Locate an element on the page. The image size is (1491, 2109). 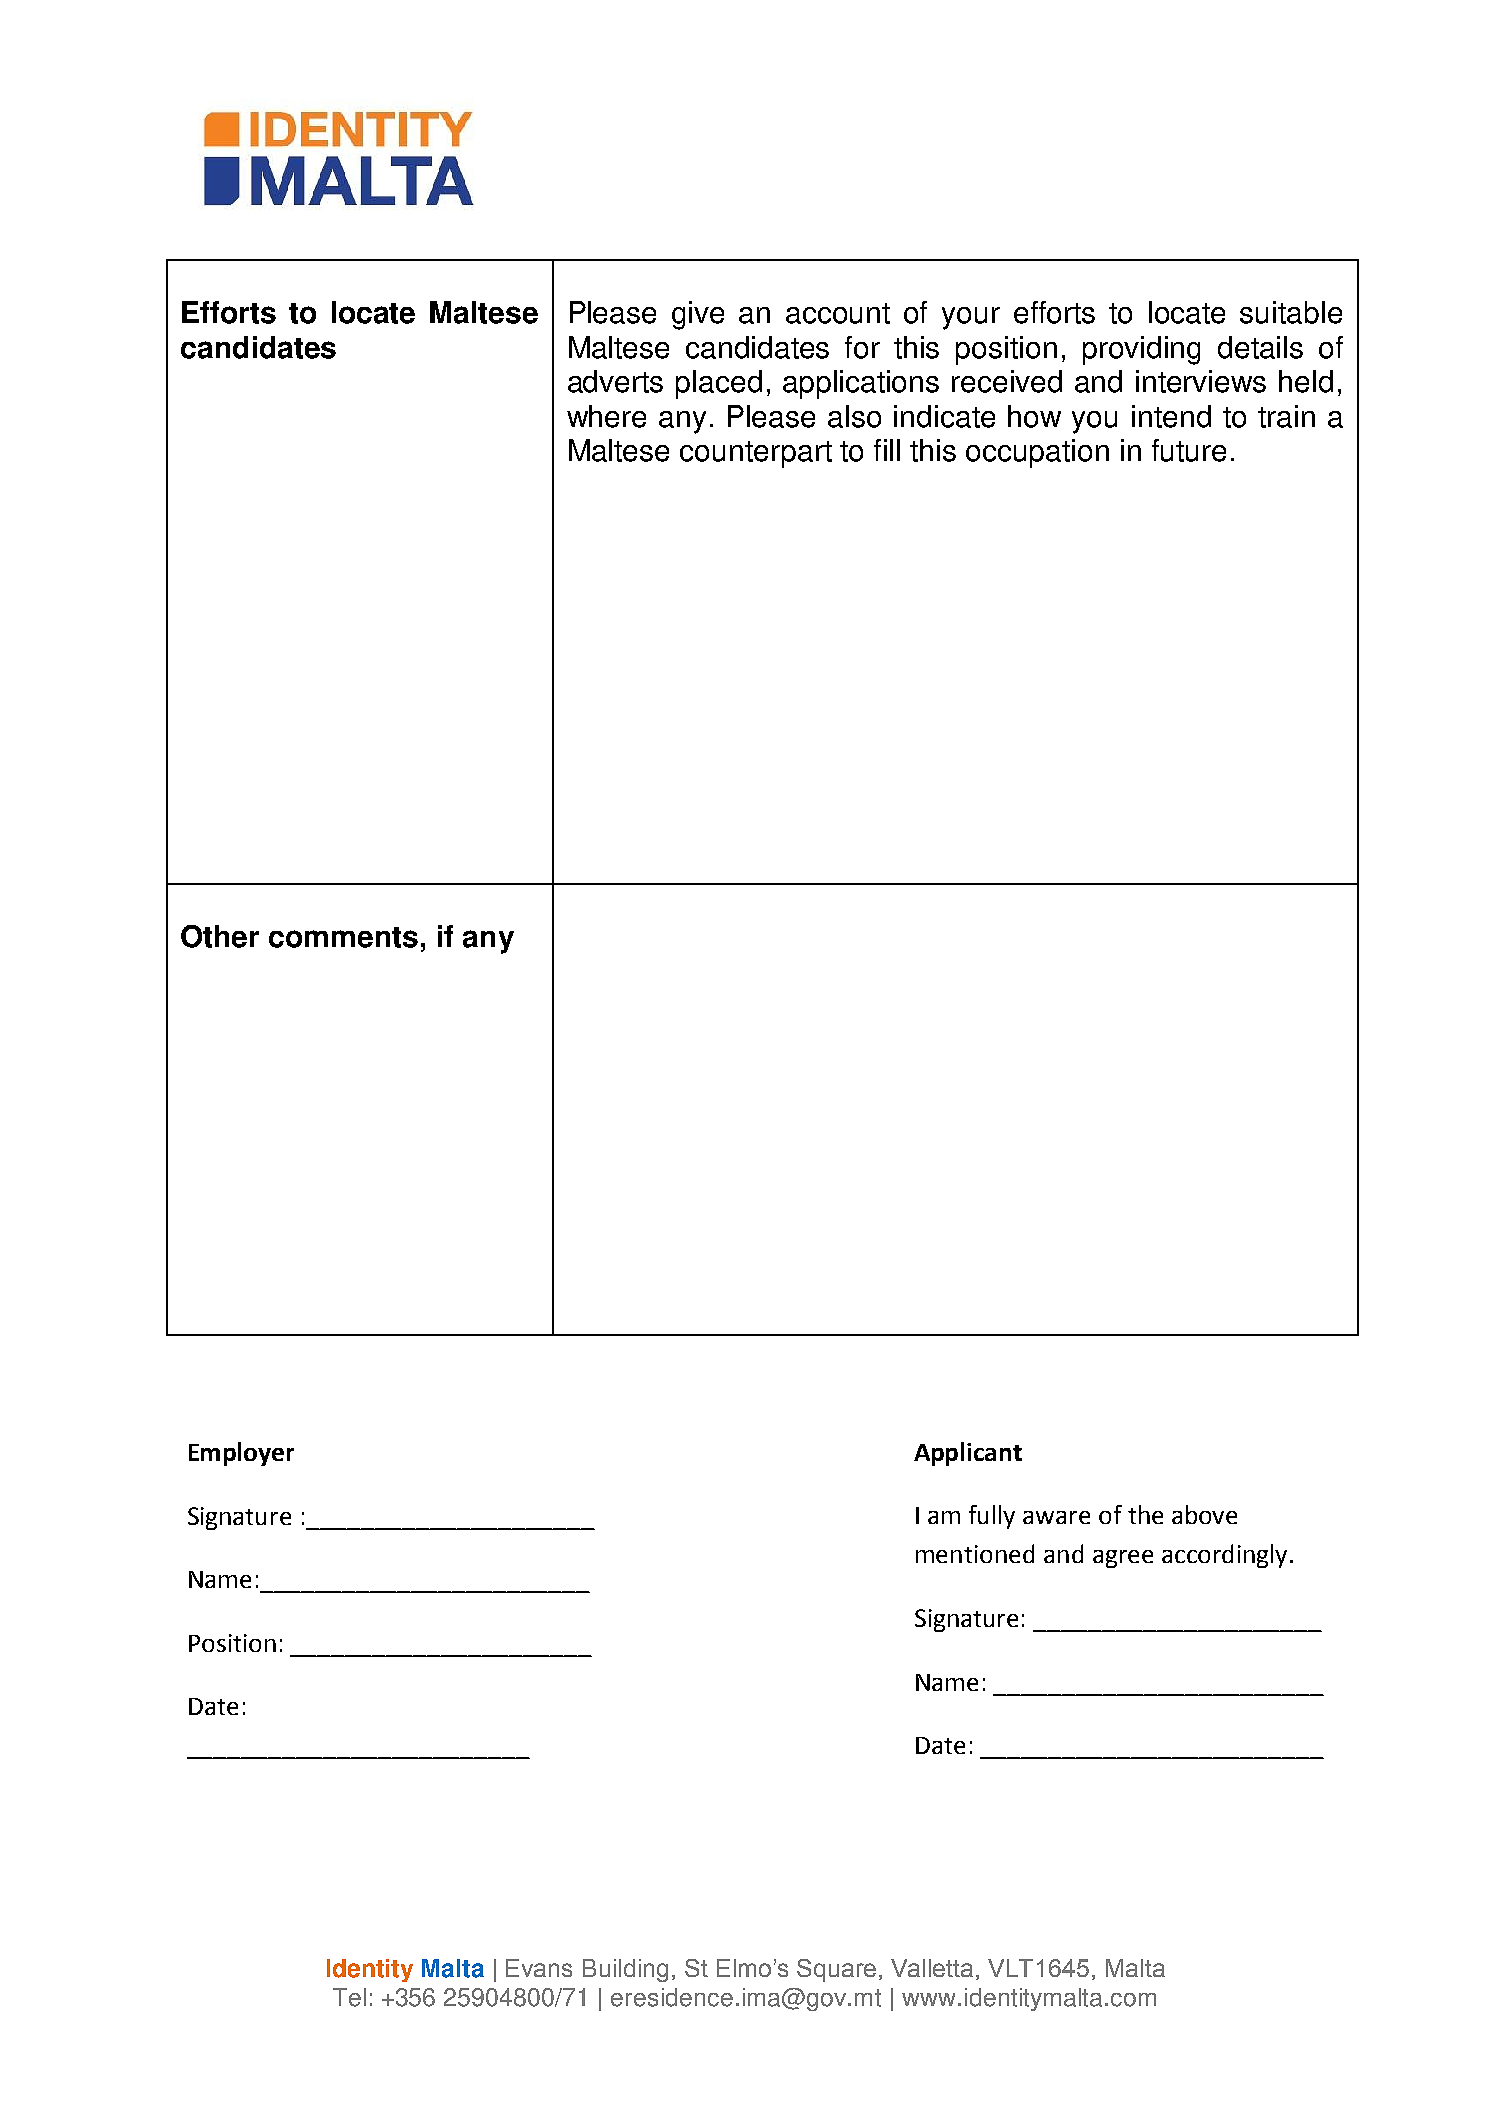
future is located at coordinates (1189, 450).
